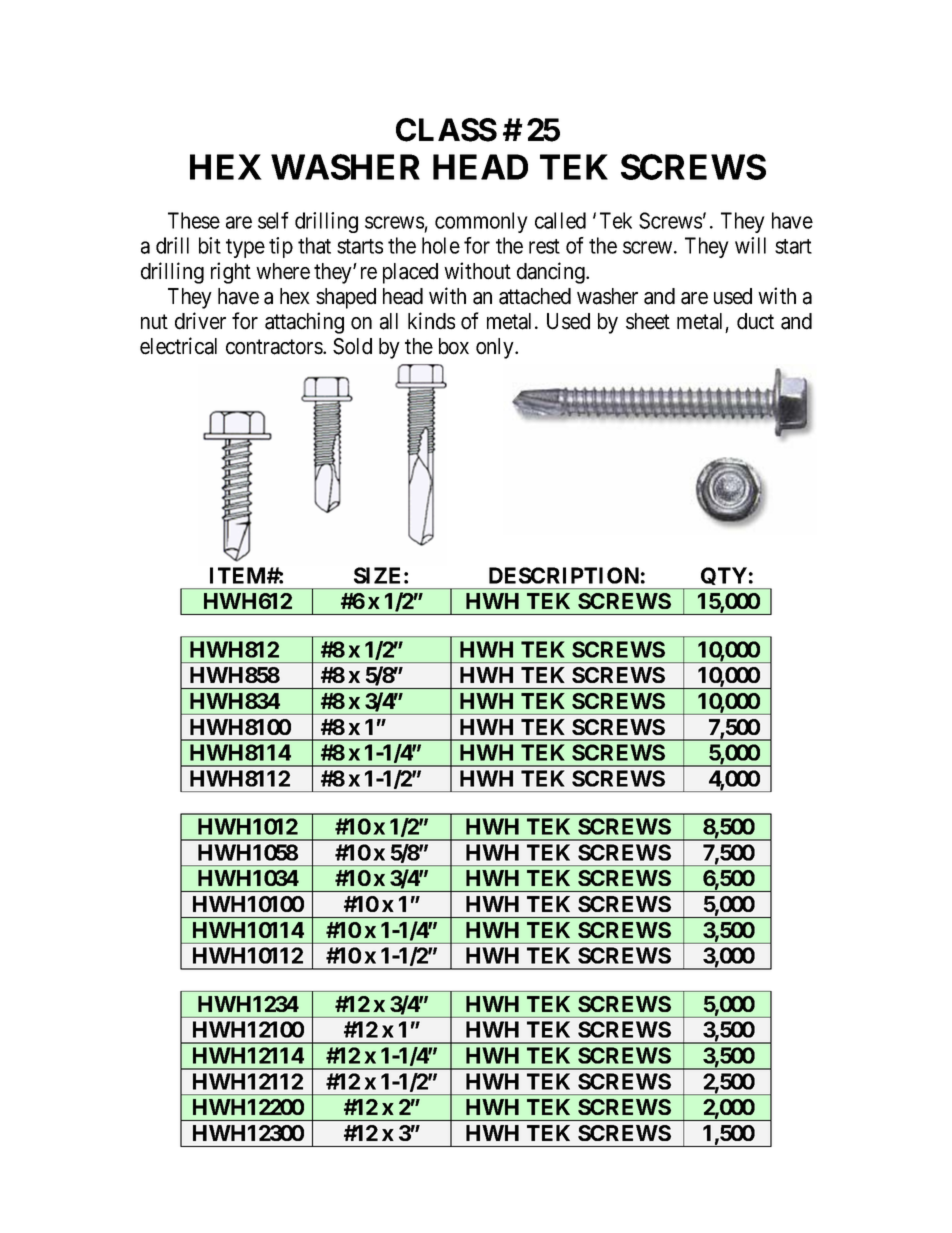  Describe the element at coordinates (441, 245) in the screenshot. I see `hole` at that location.
